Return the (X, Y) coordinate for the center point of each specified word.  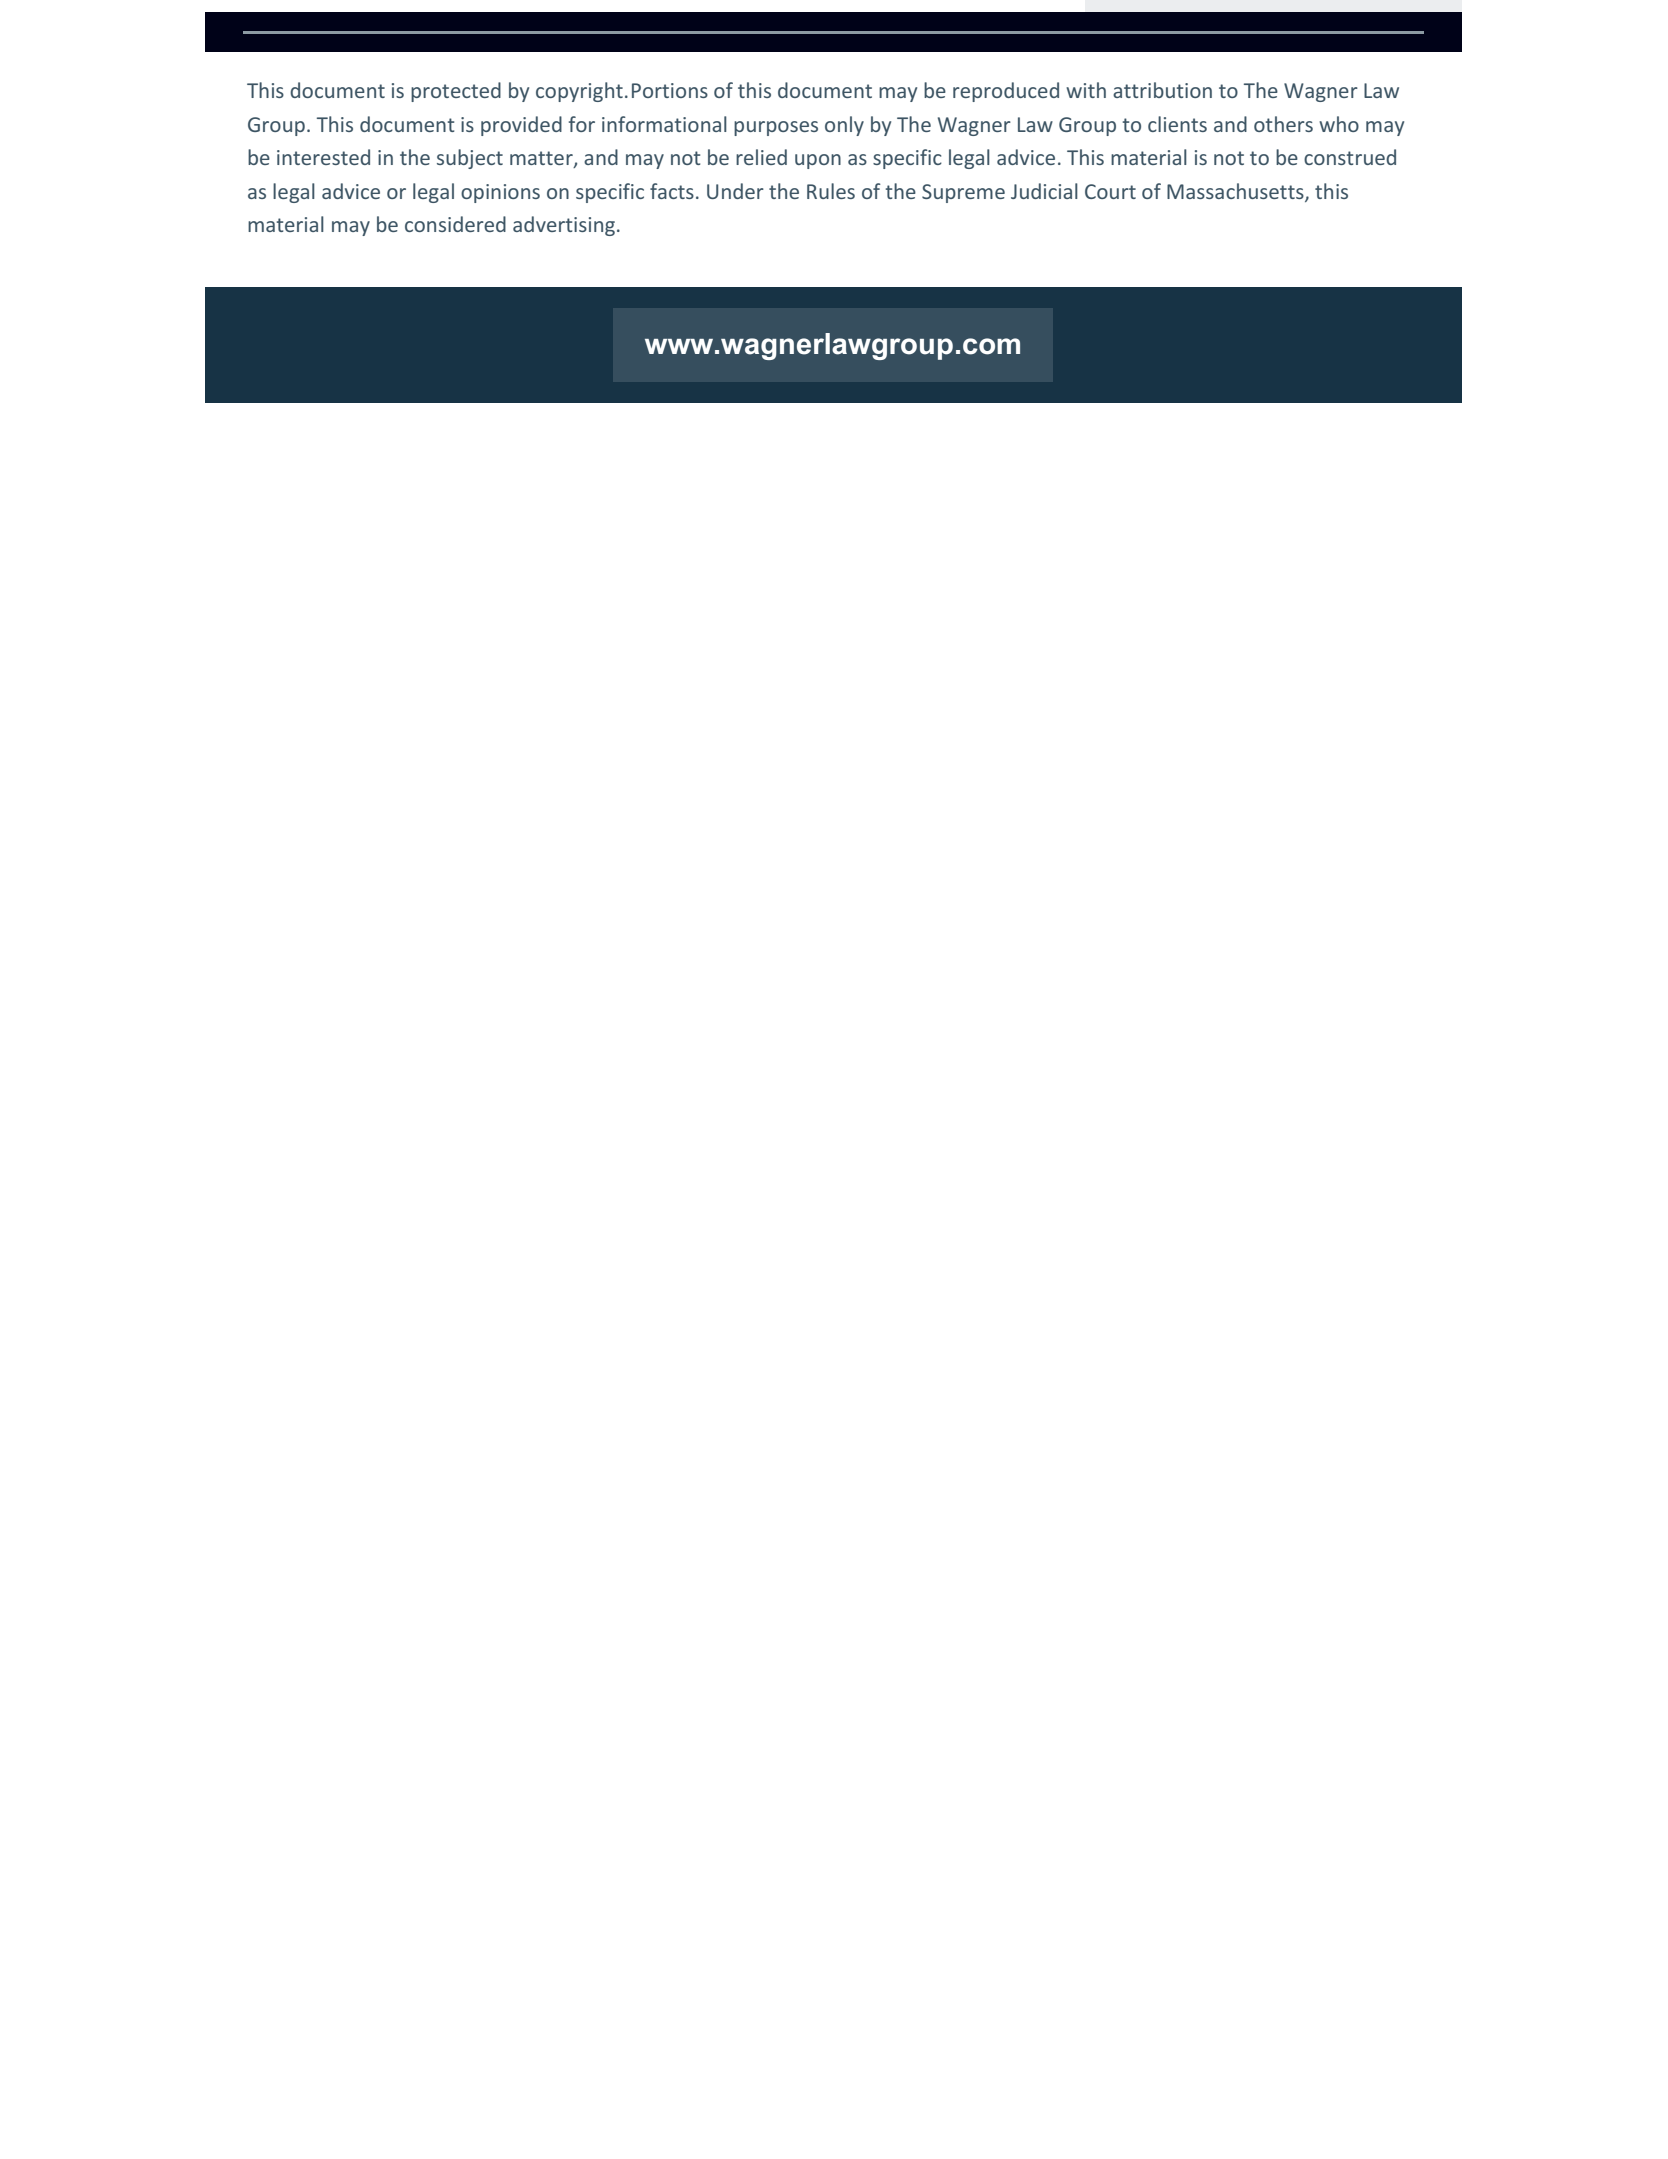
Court (1110, 191)
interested (323, 157)
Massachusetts (1236, 192)
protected (456, 92)
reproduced (1006, 92)
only (844, 126)
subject (470, 159)
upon (818, 161)
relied (761, 157)
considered (455, 224)
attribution (1162, 90)
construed (1350, 157)
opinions (500, 193)
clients (1177, 124)
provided (521, 126)
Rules (831, 191)
